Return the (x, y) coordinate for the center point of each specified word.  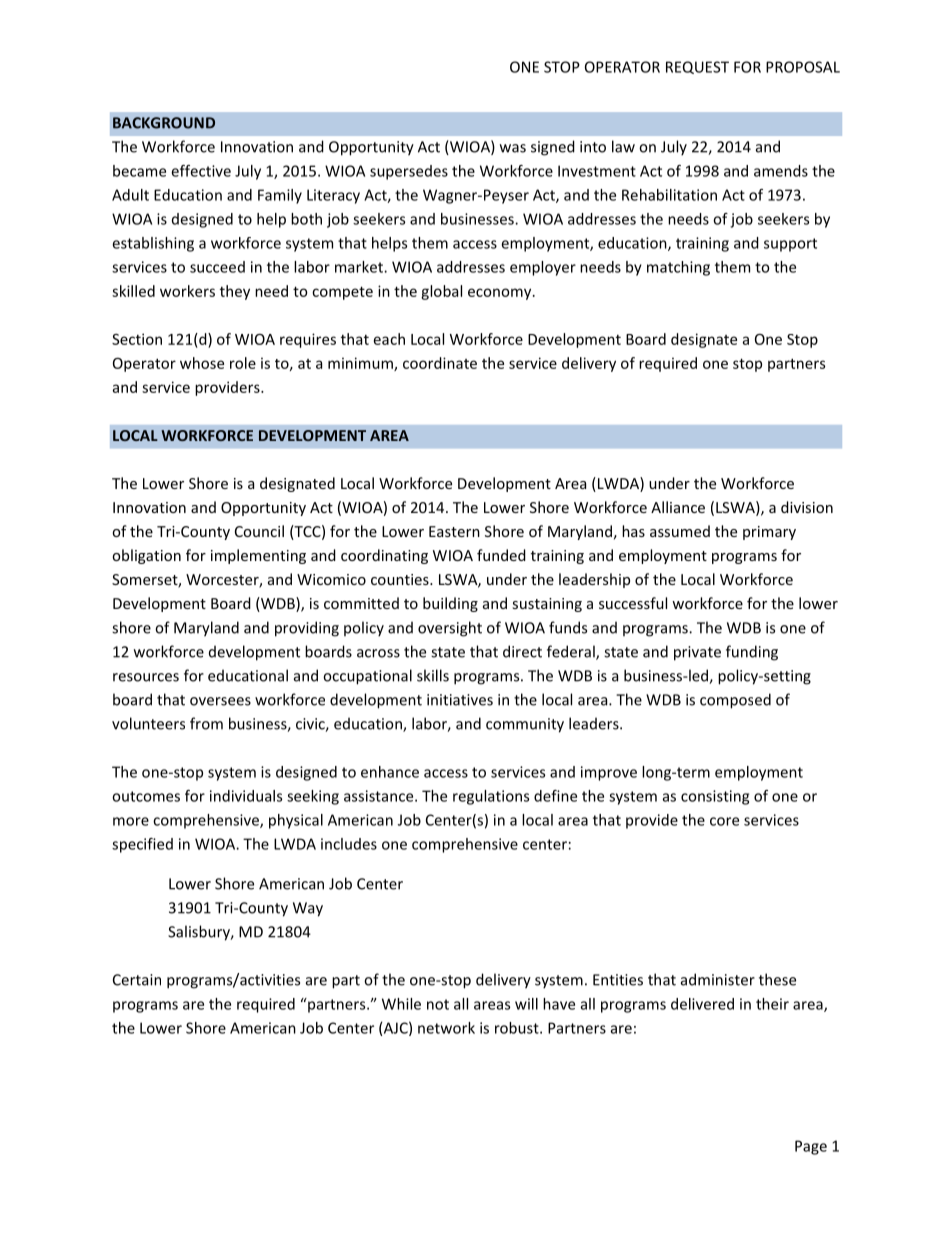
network (446, 1028)
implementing (258, 556)
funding (752, 653)
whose (202, 363)
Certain (137, 980)
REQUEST (697, 67)
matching (678, 268)
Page (811, 1147)
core (724, 821)
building (450, 604)
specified (142, 845)
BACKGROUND (164, 123)
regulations (491, 797)
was (513, 148)
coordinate (440, 363)
